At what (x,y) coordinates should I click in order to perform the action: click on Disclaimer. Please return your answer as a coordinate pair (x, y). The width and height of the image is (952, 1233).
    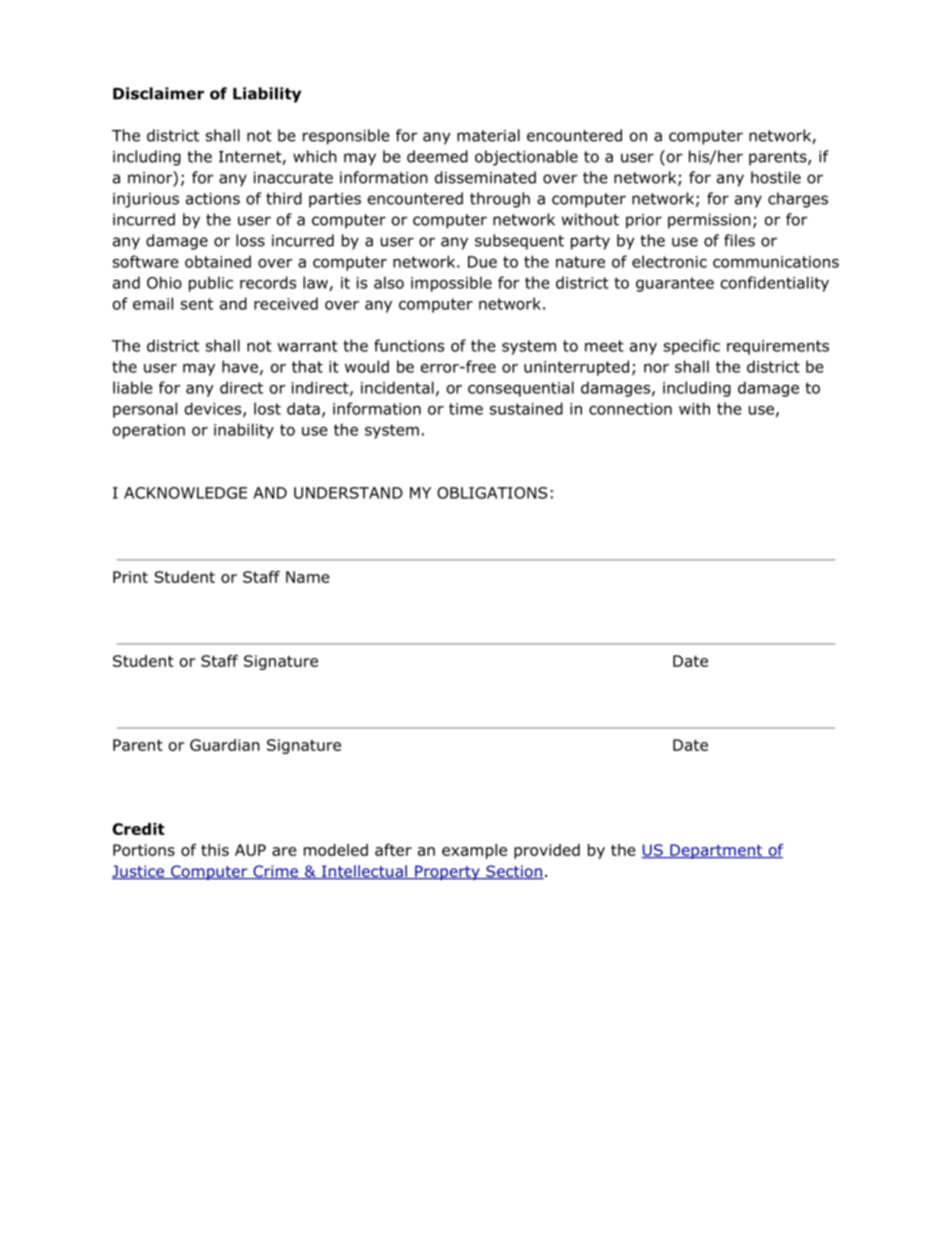
    Looking at the image, I should click on (158, 93).
